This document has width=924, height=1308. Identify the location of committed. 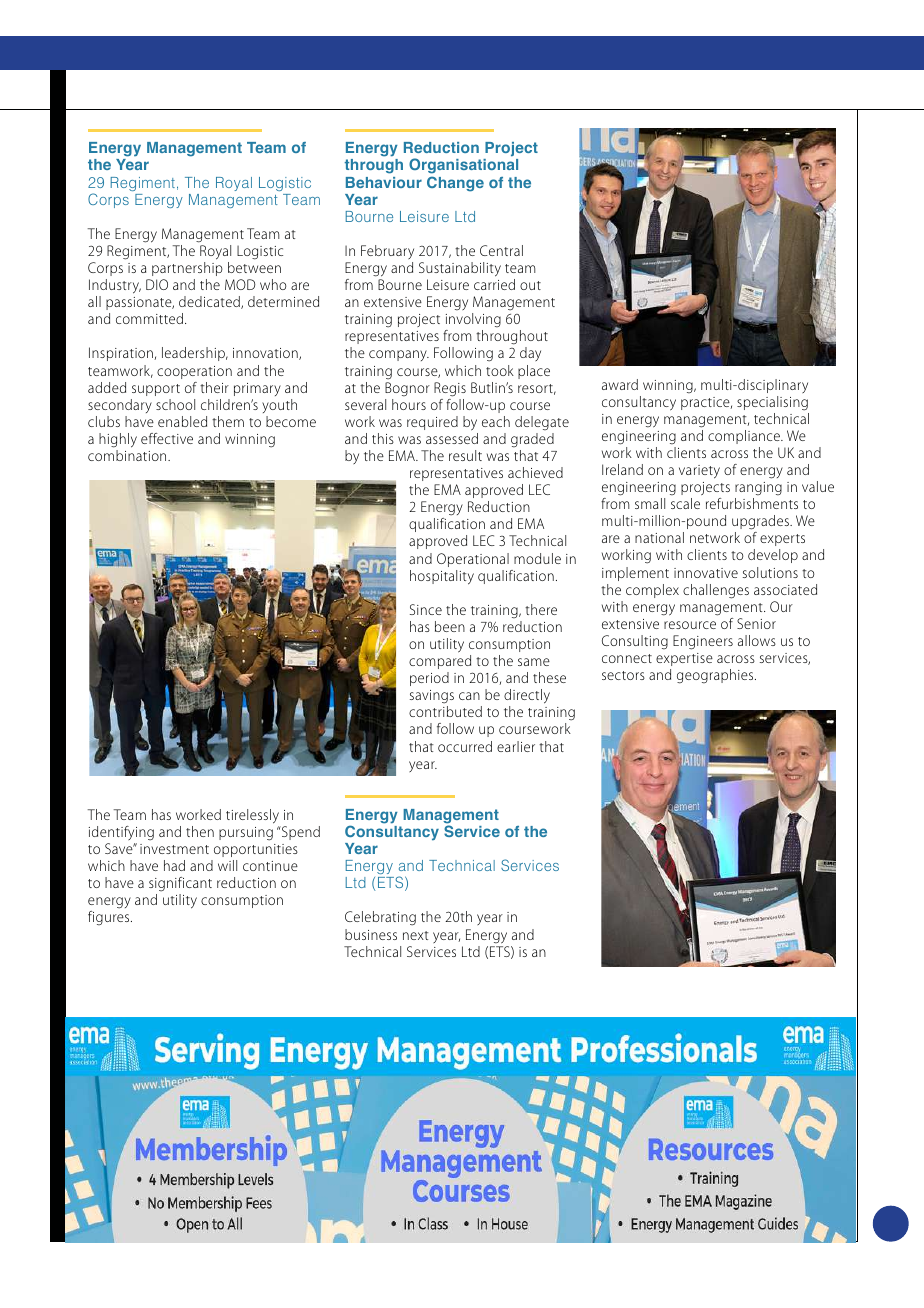
(149, 318).
